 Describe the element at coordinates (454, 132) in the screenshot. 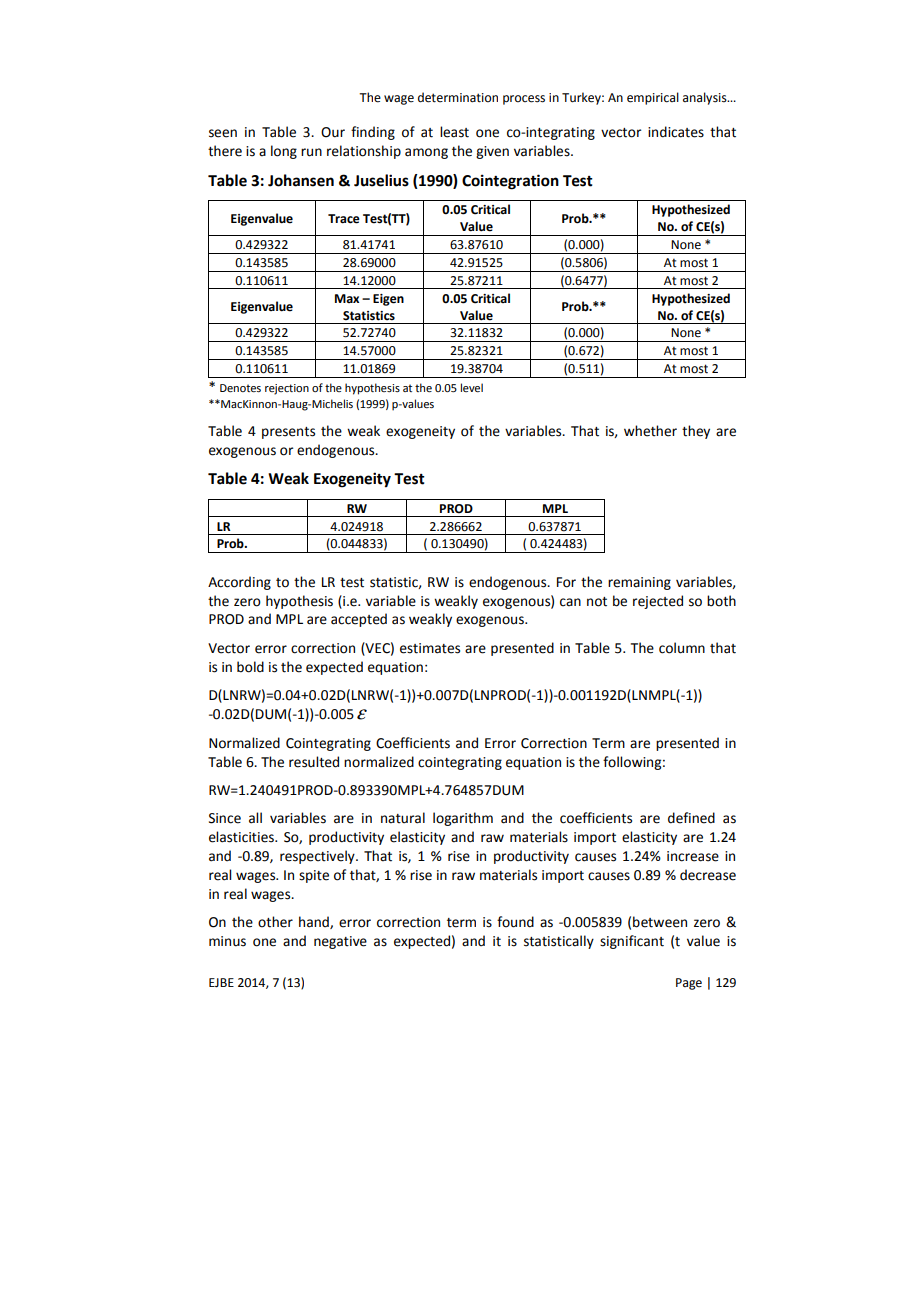

I see `least` at that location.
